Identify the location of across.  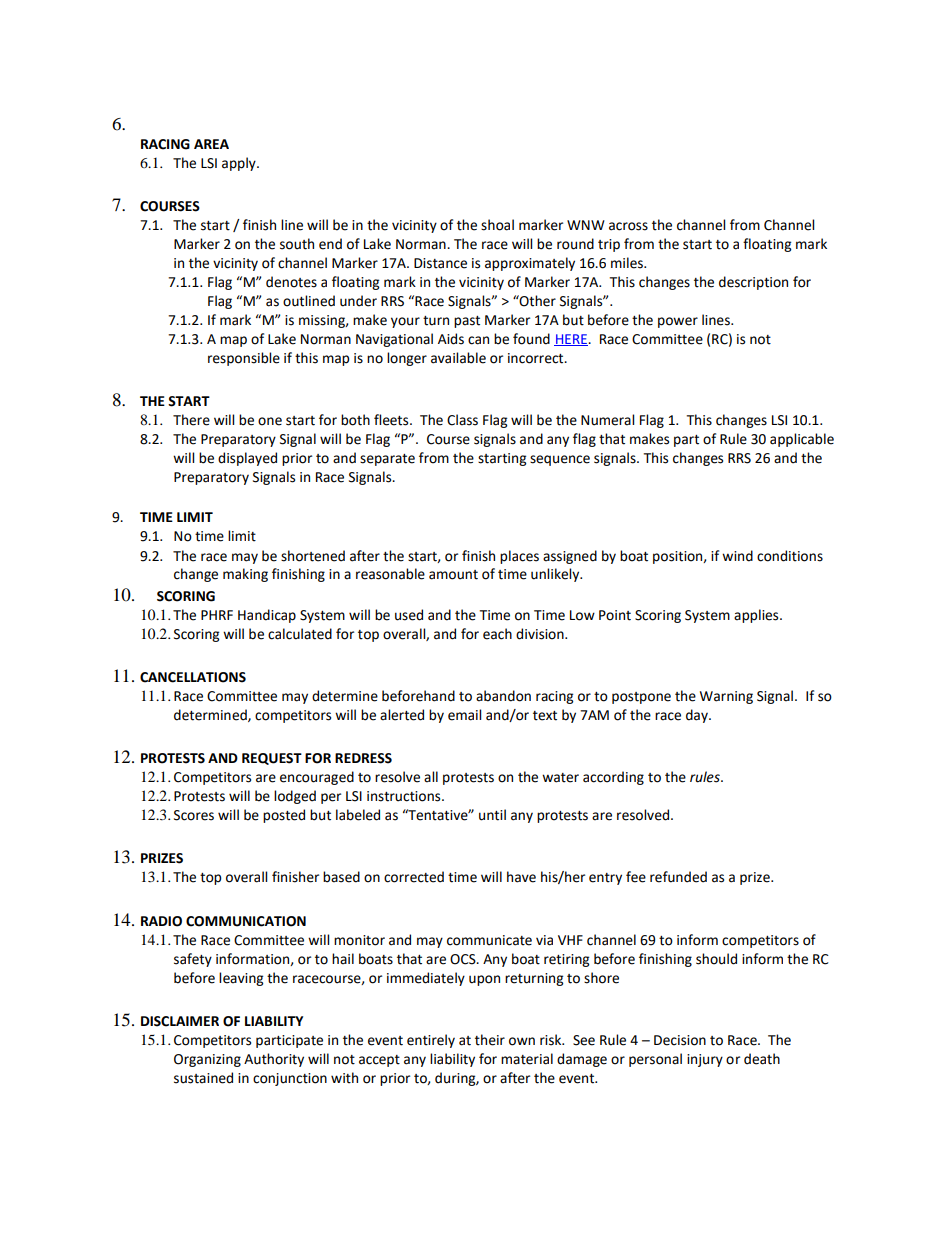
(628, 226).
